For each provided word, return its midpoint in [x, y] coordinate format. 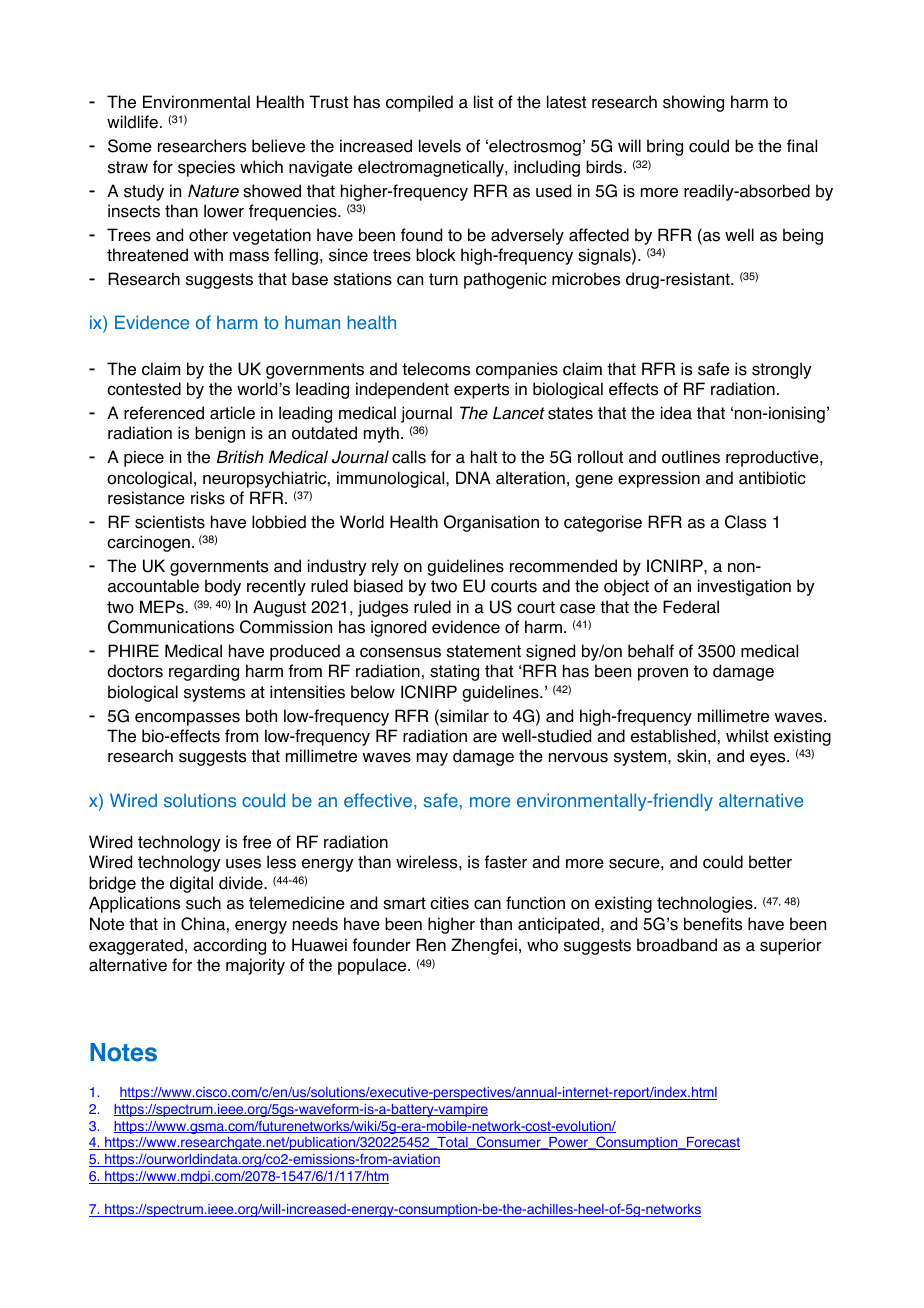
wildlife [132, 122]
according [229, 946]
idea [676, 413]
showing [693, 103]
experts [481, 391]
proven [663, 674]
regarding [204, 672]
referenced [164, 413]
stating [454, 672]
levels [440, 146]
